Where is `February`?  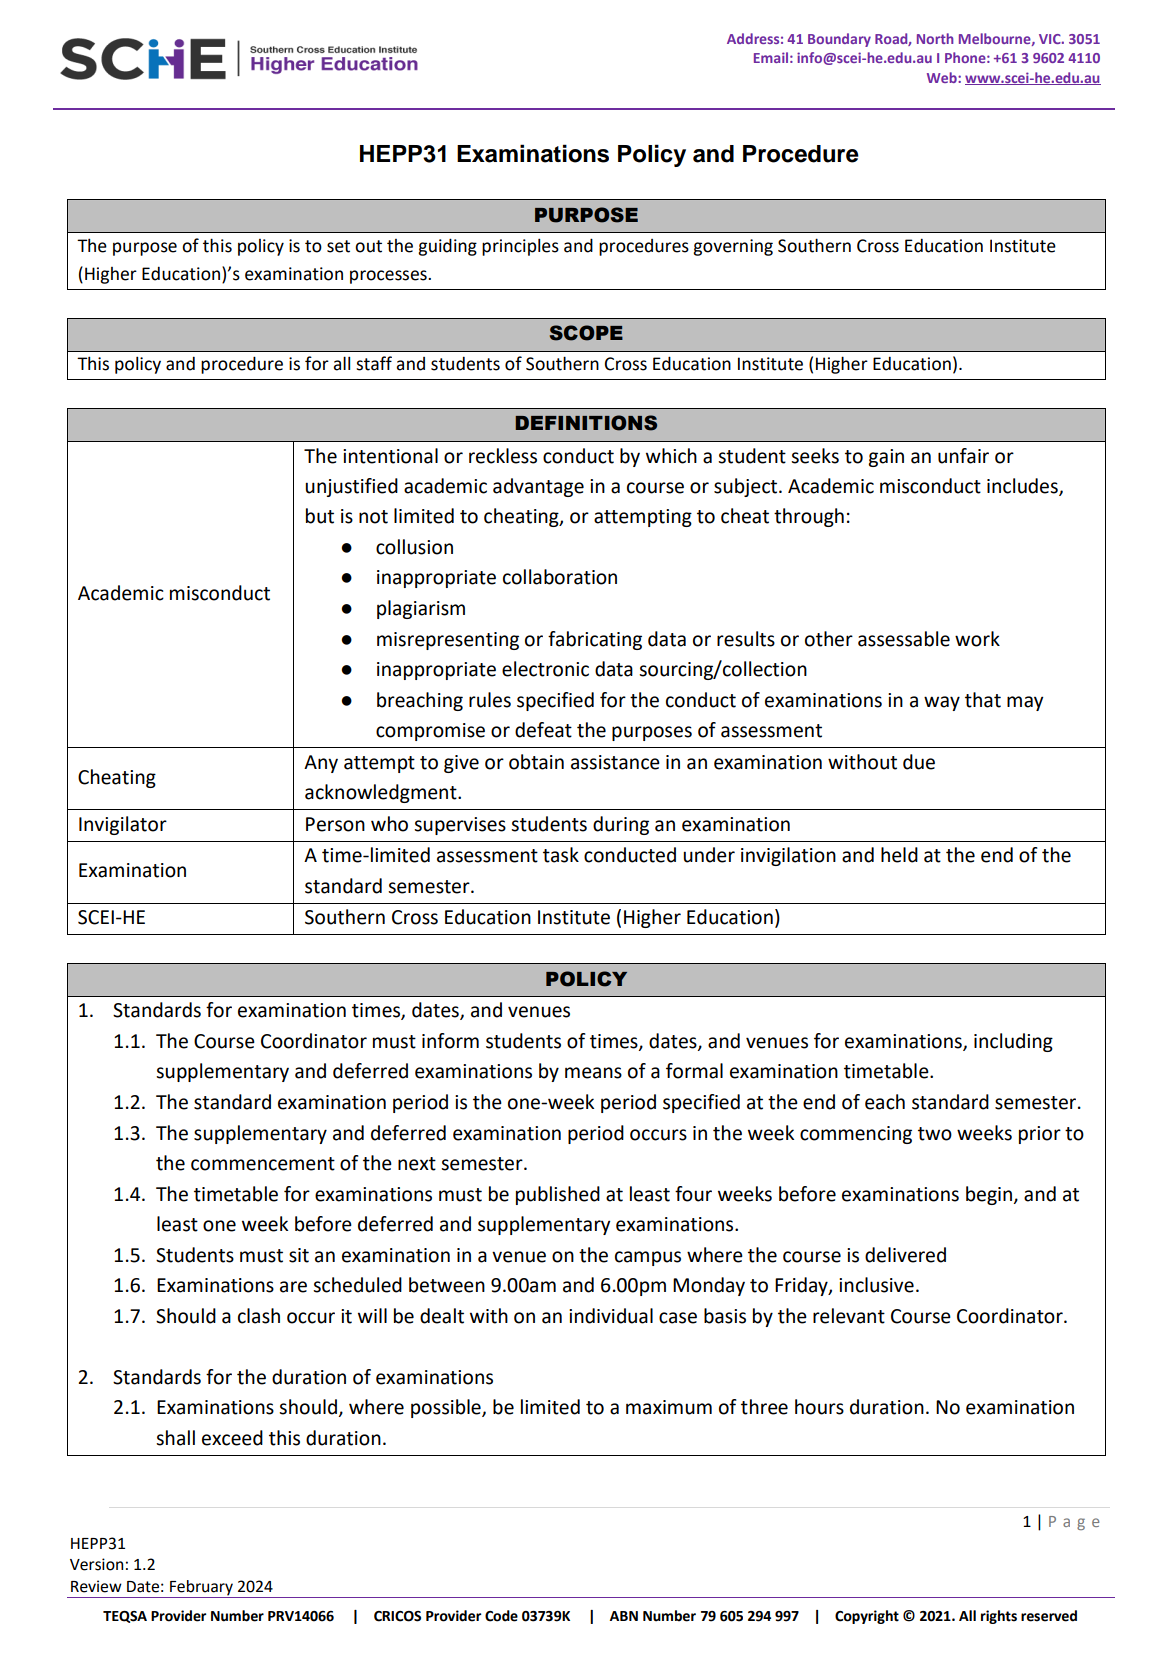 February is located at coordinates (201, 1589).
